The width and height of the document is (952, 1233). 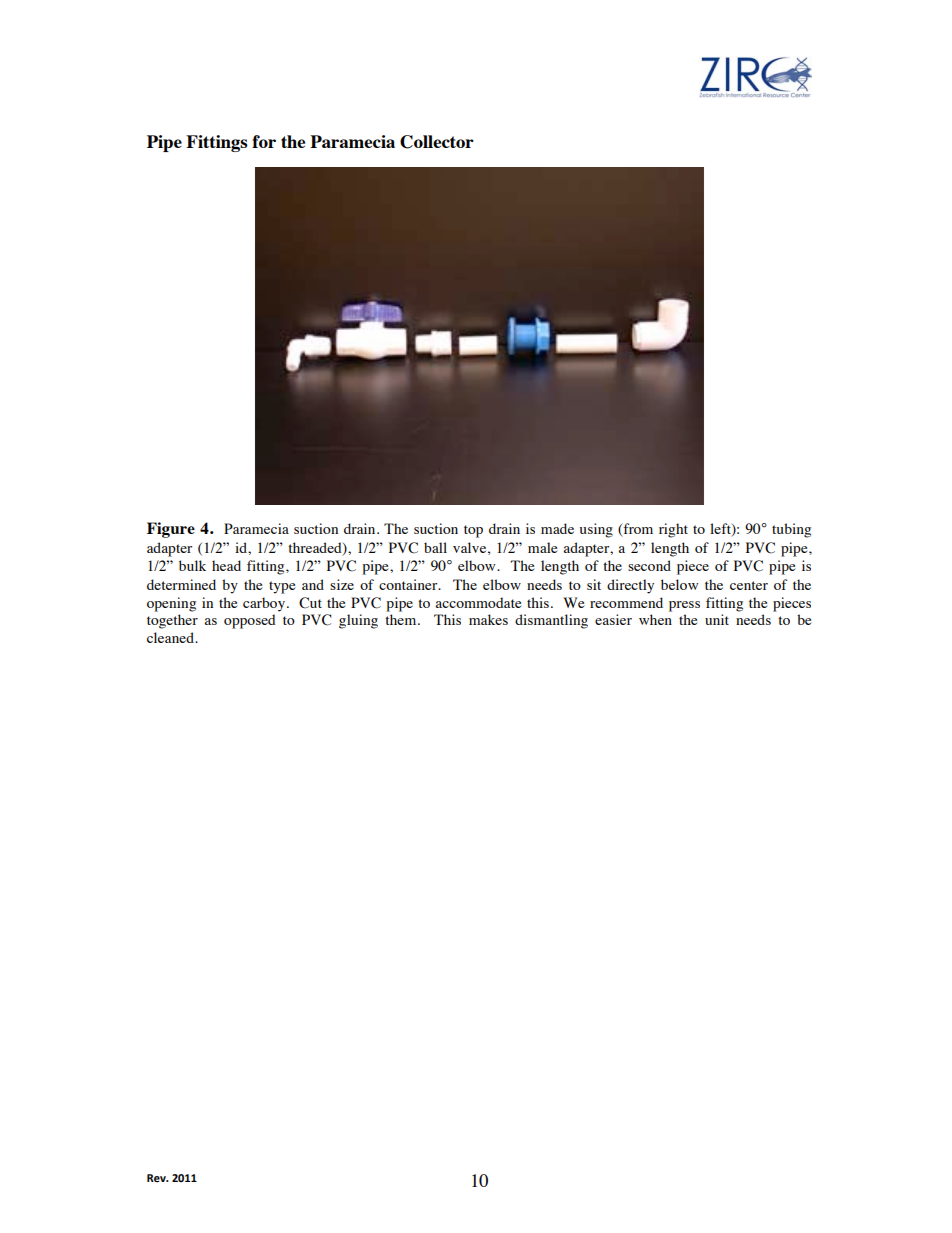 I want to click on left, so click(x=721, y=530).
